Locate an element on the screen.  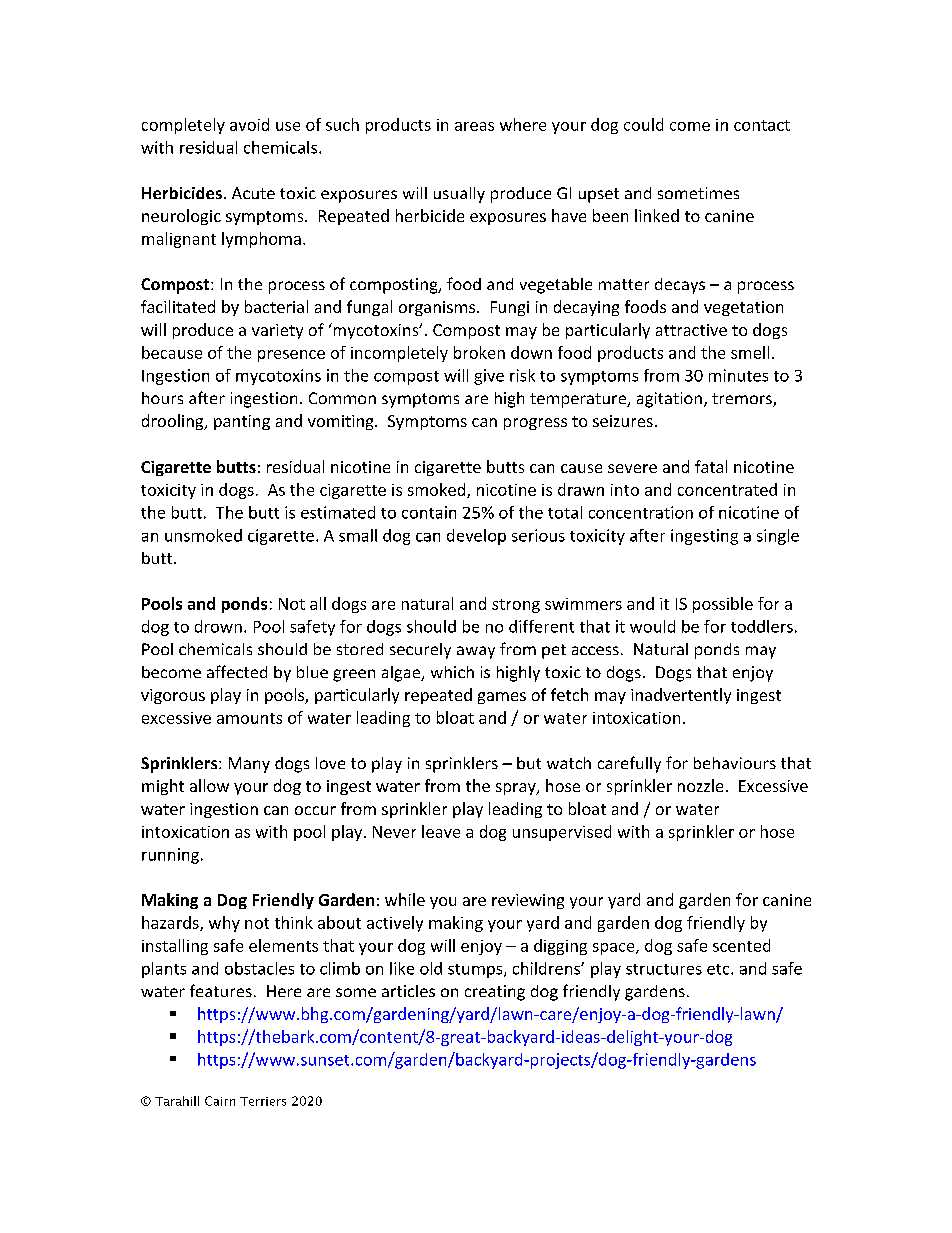
Many is located at coordinates (249, 765).
